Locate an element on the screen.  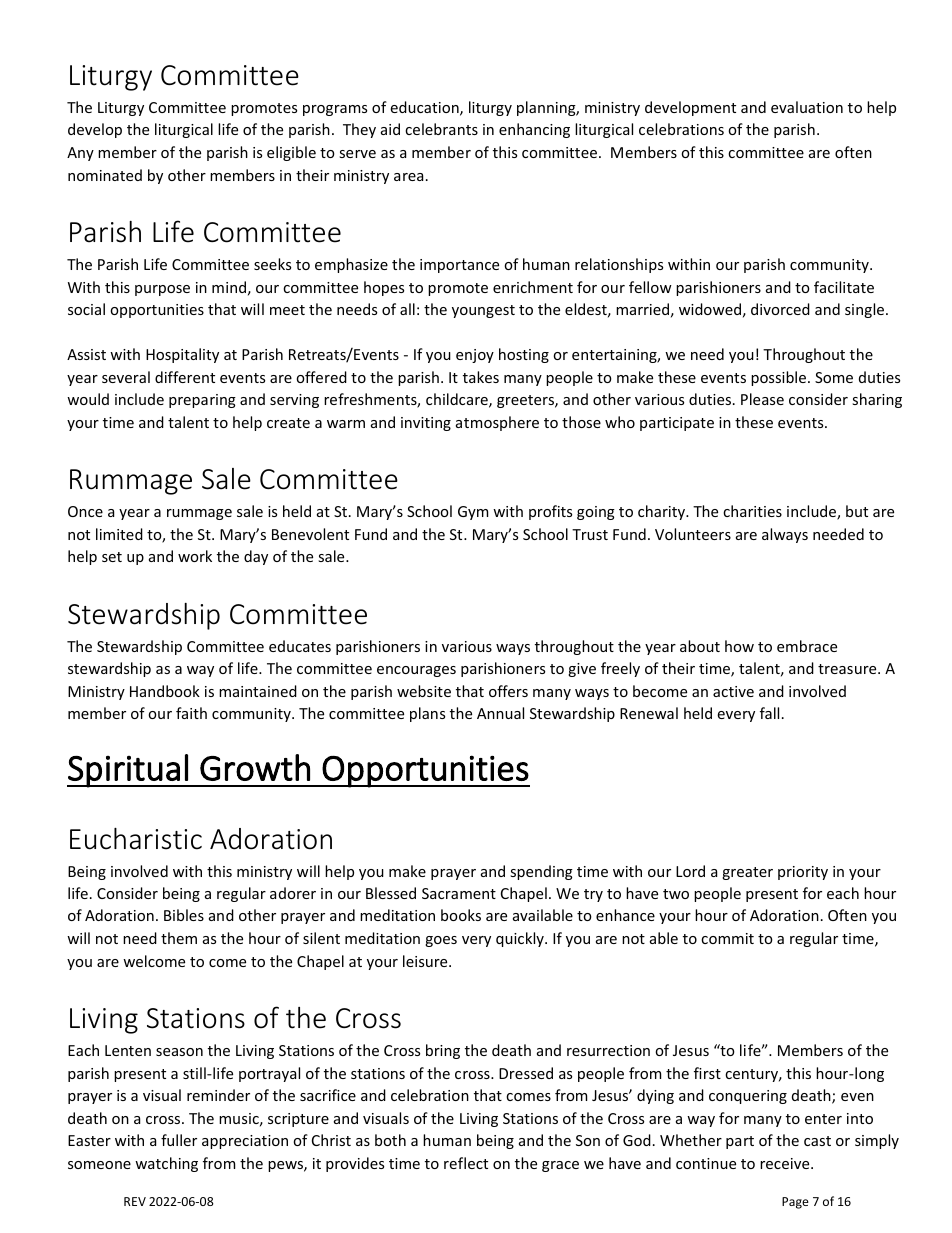
evaluation is located at coordinates (807, 107).
